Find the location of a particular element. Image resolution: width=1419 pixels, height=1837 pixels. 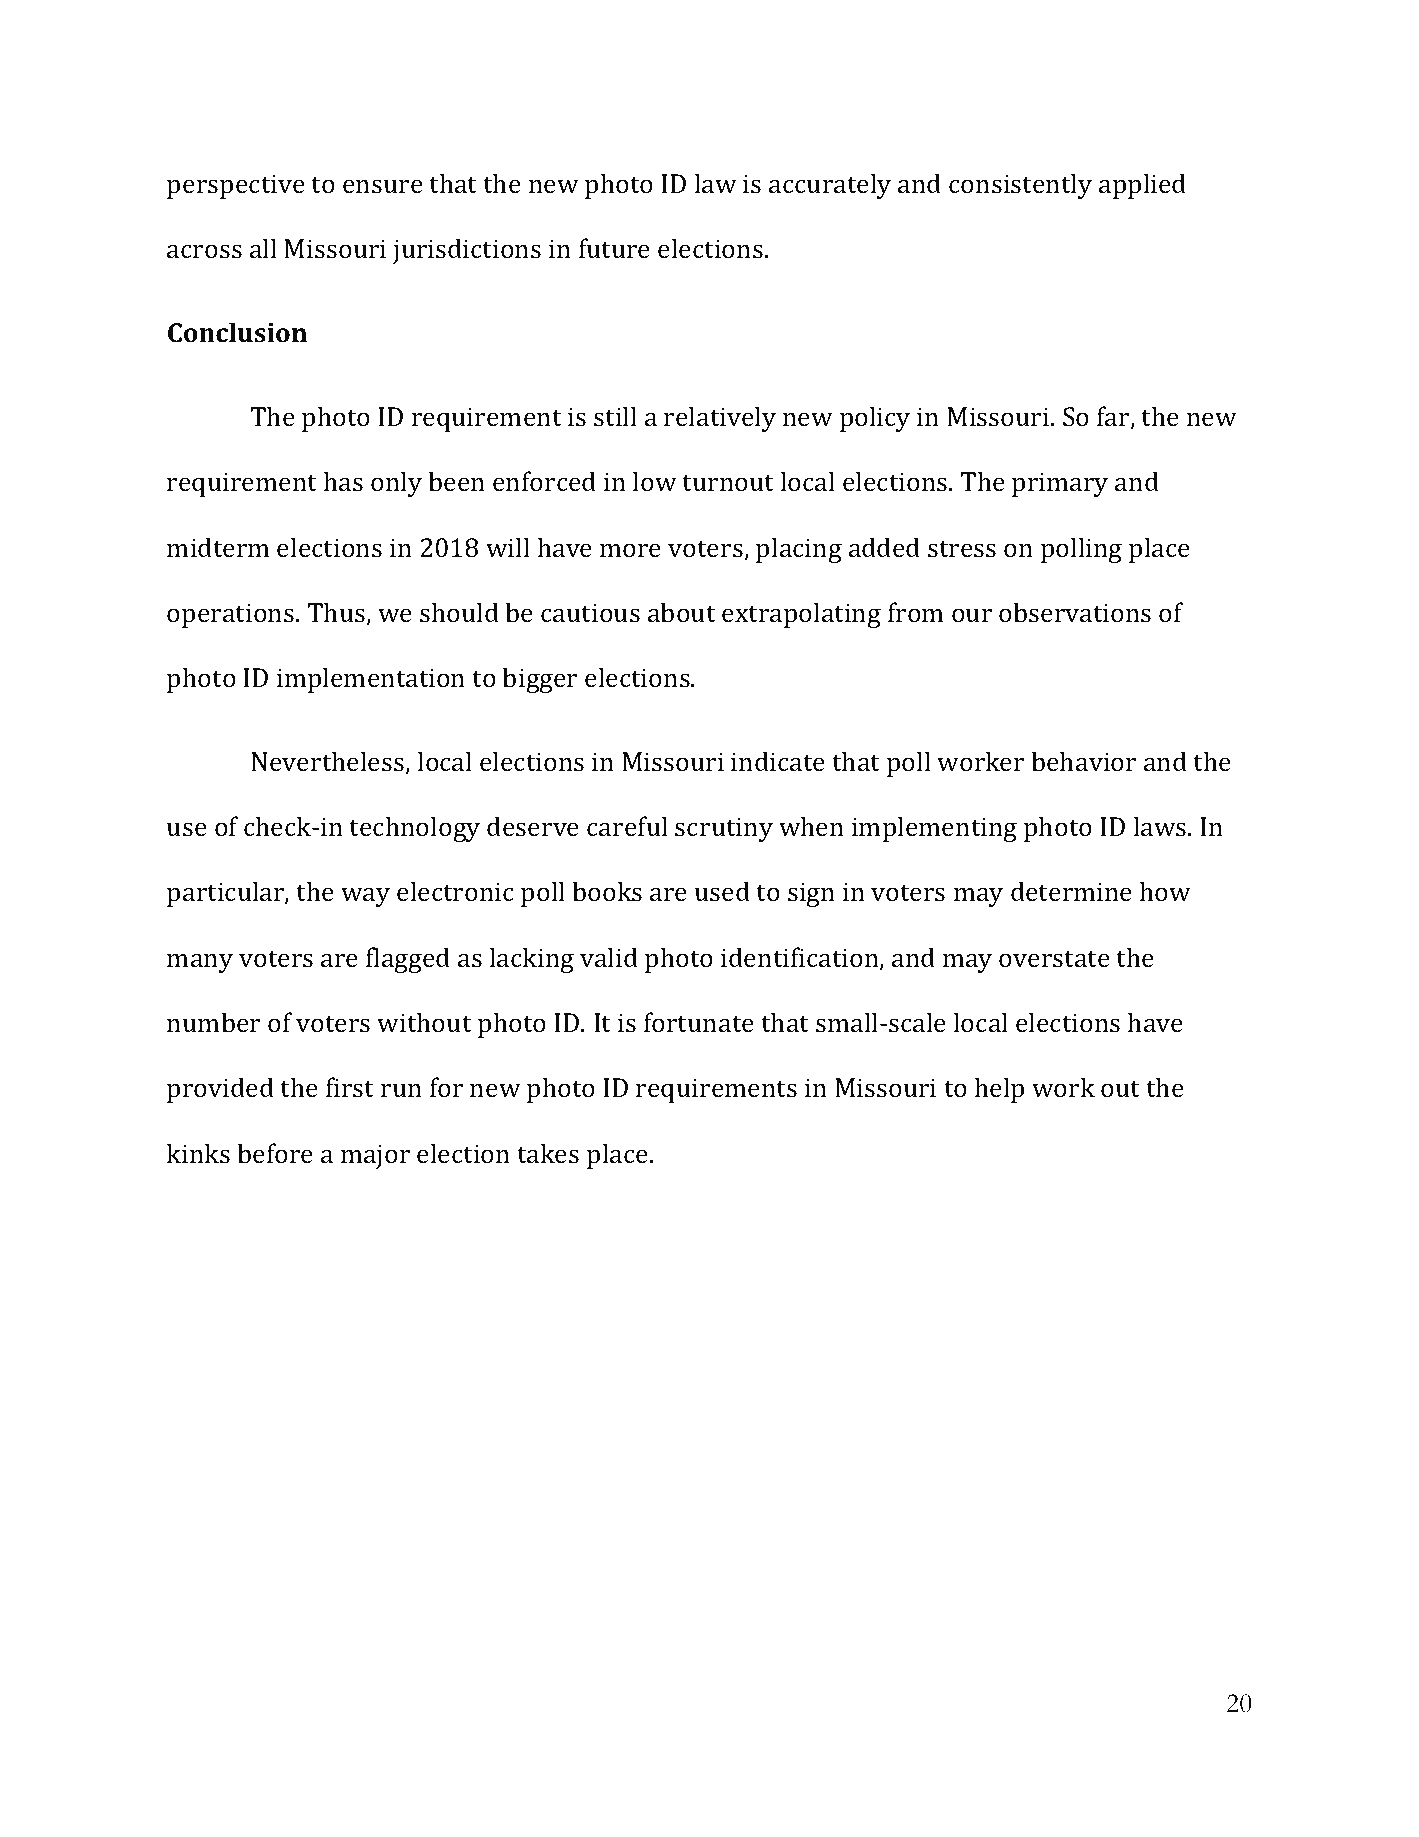

before is located at coordinates (275, 1153).
